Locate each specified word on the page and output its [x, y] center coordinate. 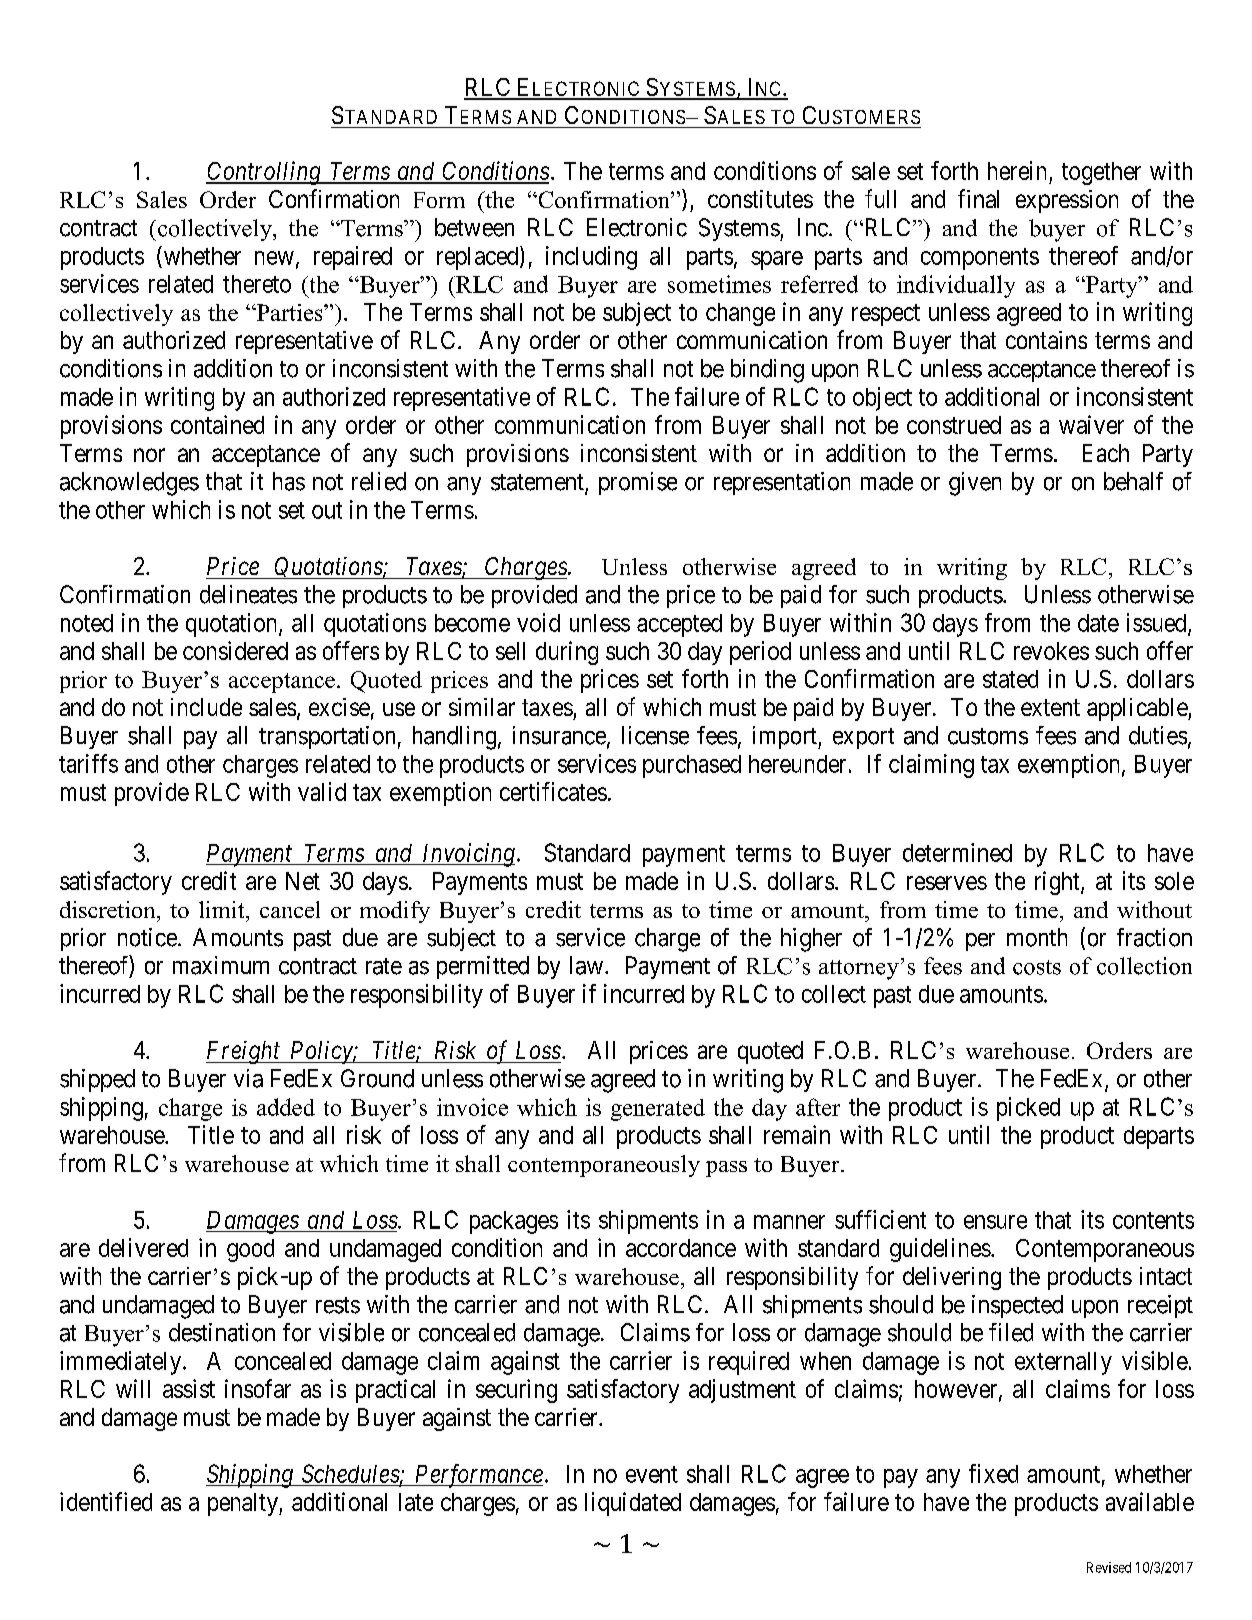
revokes [1051, 651]
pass [726, 1169]
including [591, 258]
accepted [679, 625]
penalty [244, 1504]
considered [235, 650]
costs [1037, 967]
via [248, 1078]
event [652, 1474]
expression [1067, 201]
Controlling [264, 173]
